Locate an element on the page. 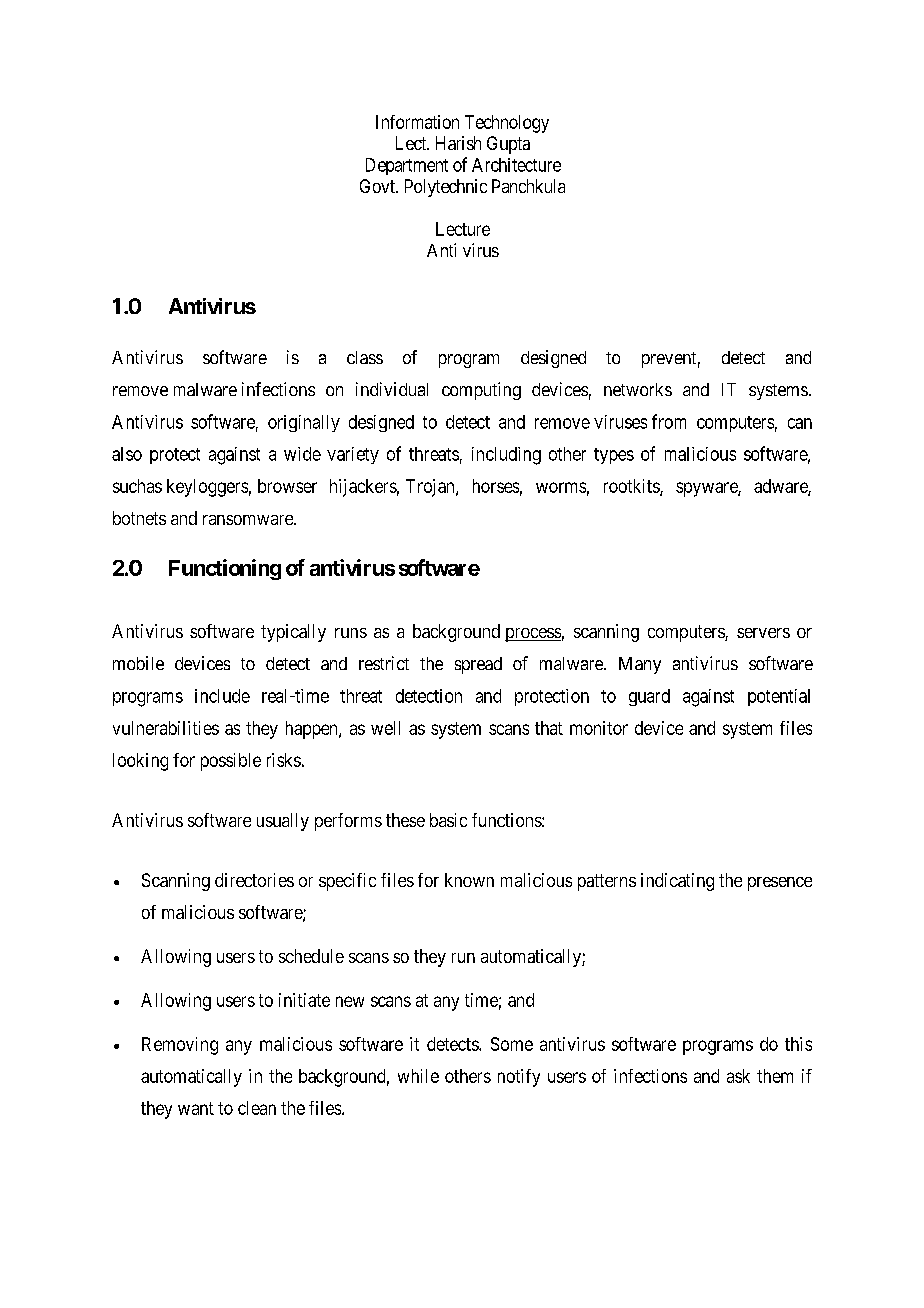  ask is located at coordinates (738, 1076).
